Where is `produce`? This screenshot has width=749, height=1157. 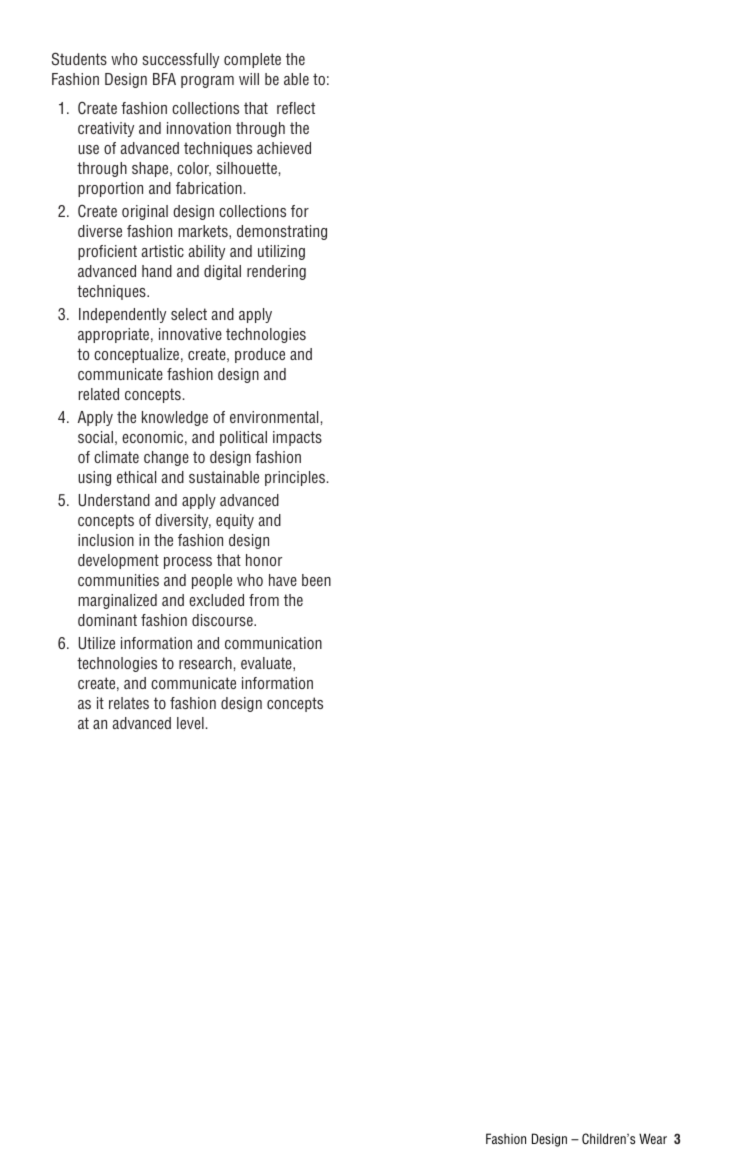
produce is located at coordinates (260, 355).
